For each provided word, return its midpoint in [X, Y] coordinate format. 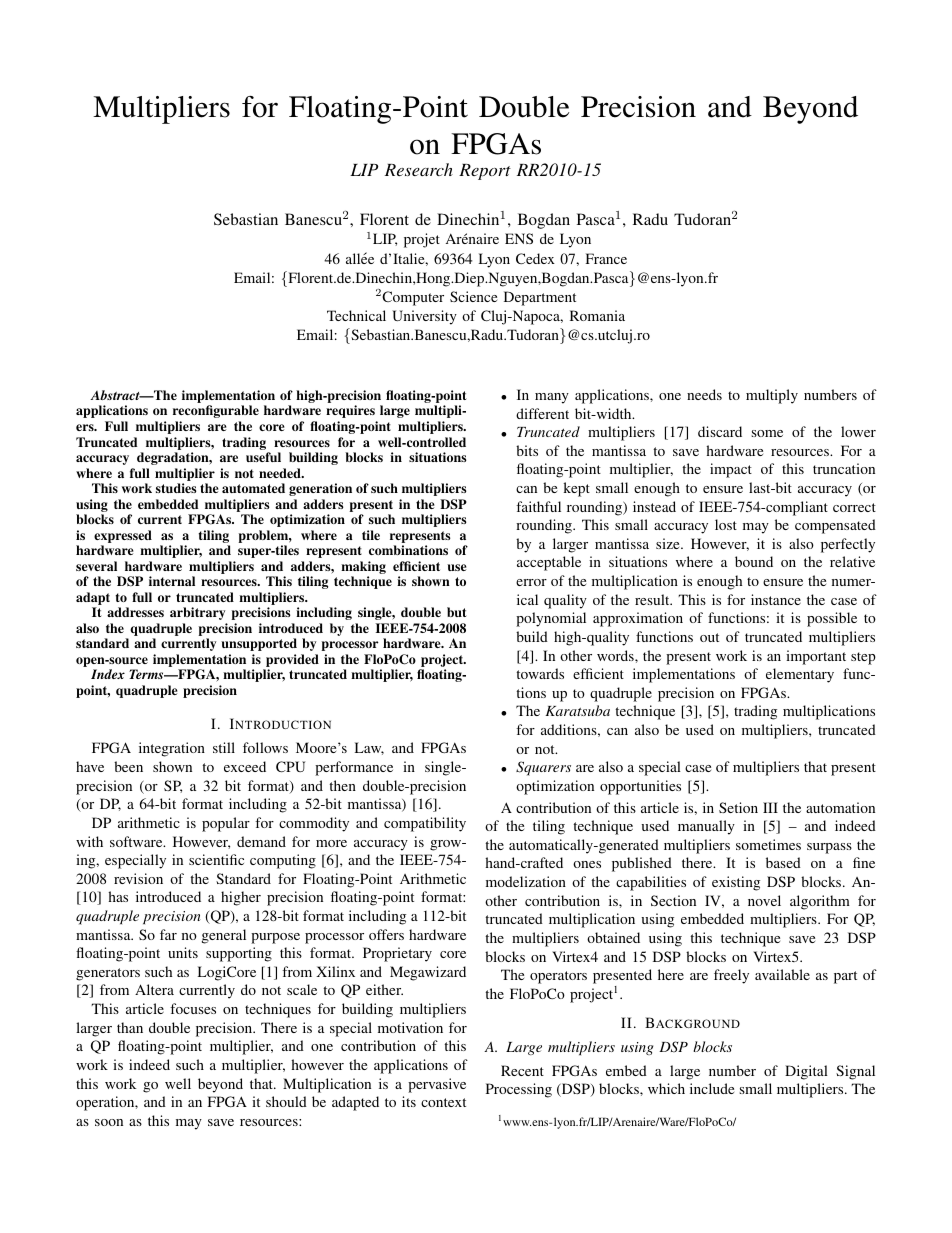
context [443, 1102]
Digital [806, 1072]
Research [419, 169]
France [606, 258]
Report [485, 172]
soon [109, 1122]
